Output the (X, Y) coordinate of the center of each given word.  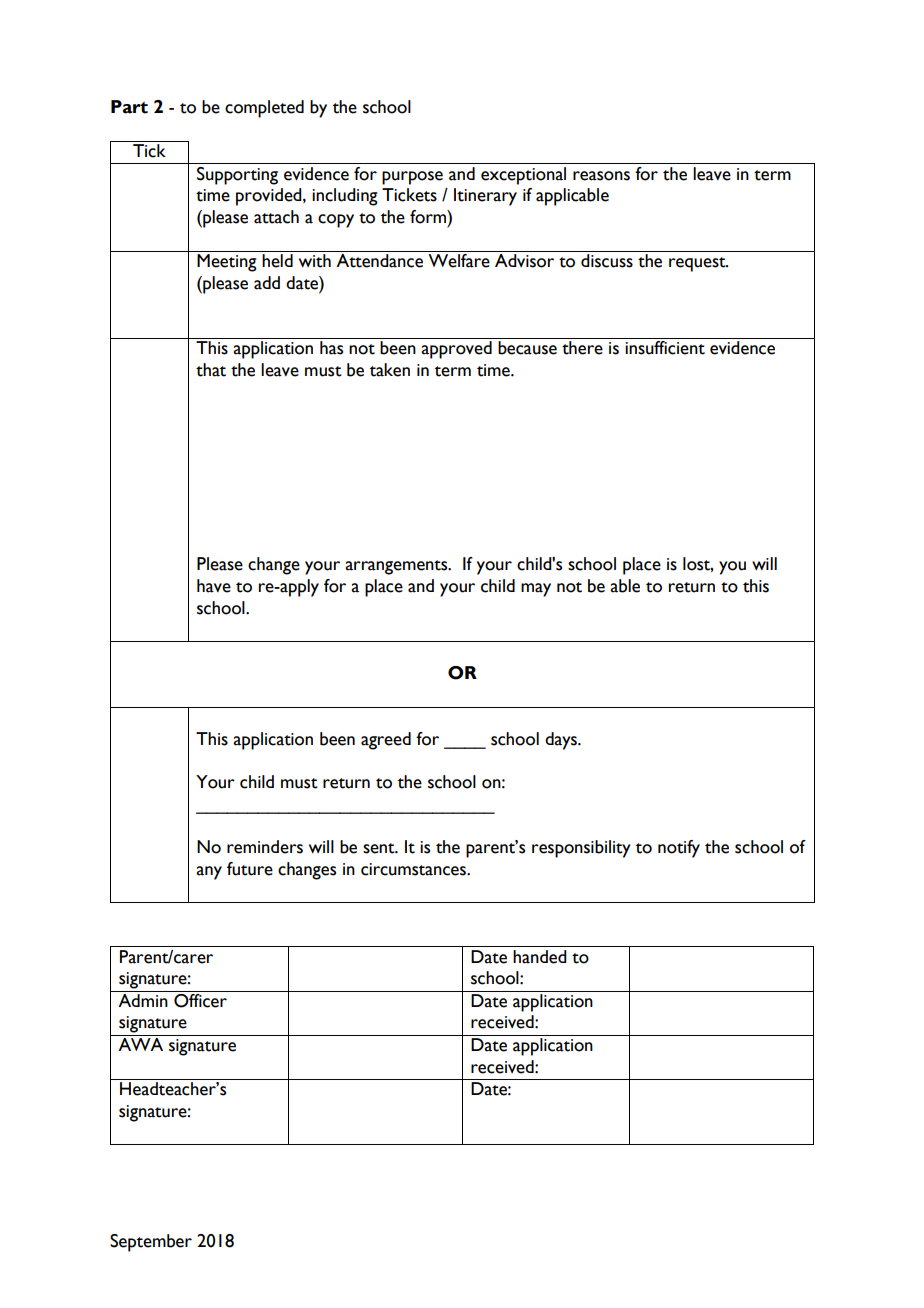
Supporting (237, 176)
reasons (601, 176)
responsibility (581, 849)
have (214, 586)
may (536, 590)
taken (390, 370)
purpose (412, 178)
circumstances (414, 869)
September (151, 1243)
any (209, 873)
